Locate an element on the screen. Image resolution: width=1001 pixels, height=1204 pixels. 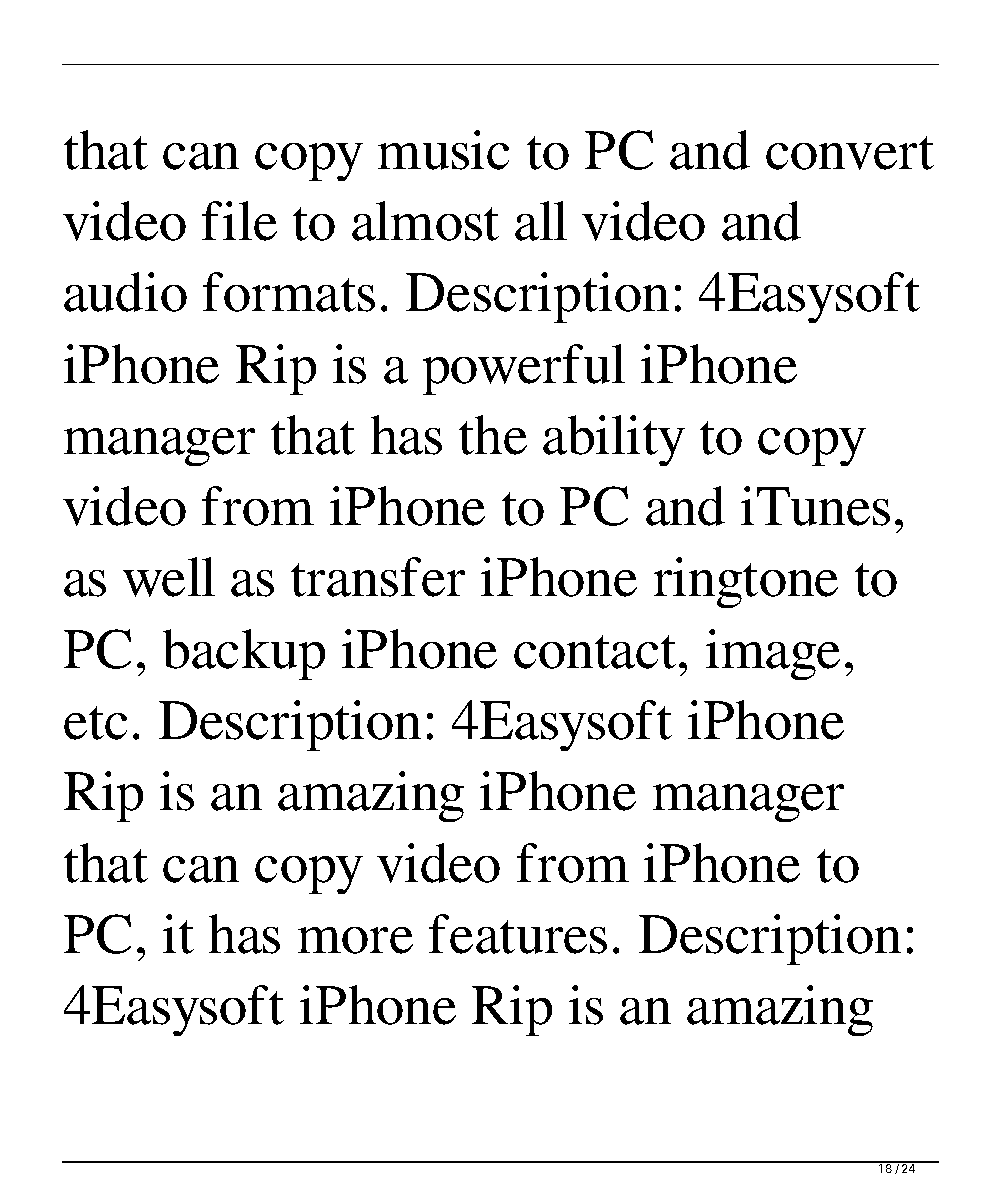
audio is located at coordinates (125, 292).
